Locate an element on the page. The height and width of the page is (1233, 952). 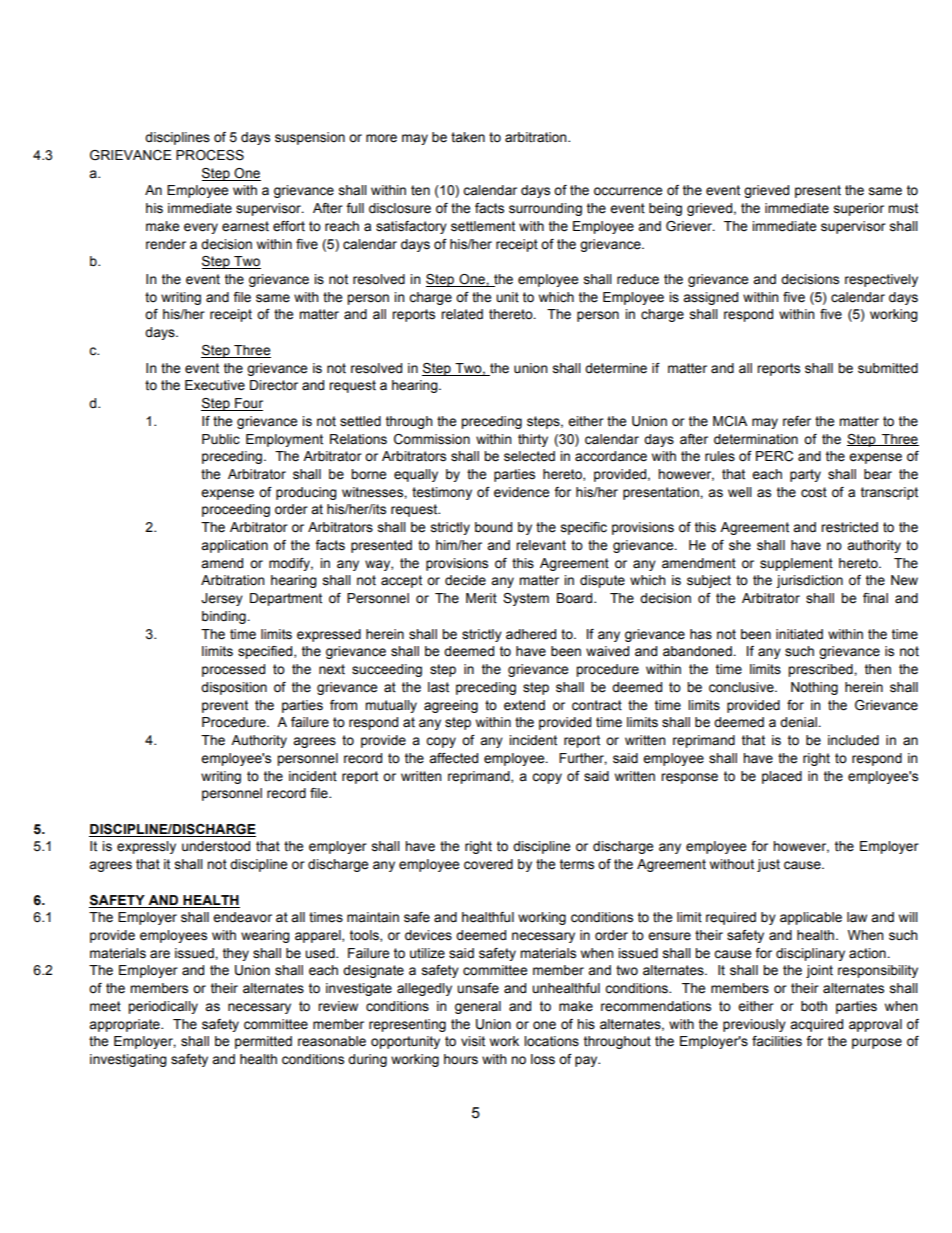
superior is located at coordinates (859, 209).
